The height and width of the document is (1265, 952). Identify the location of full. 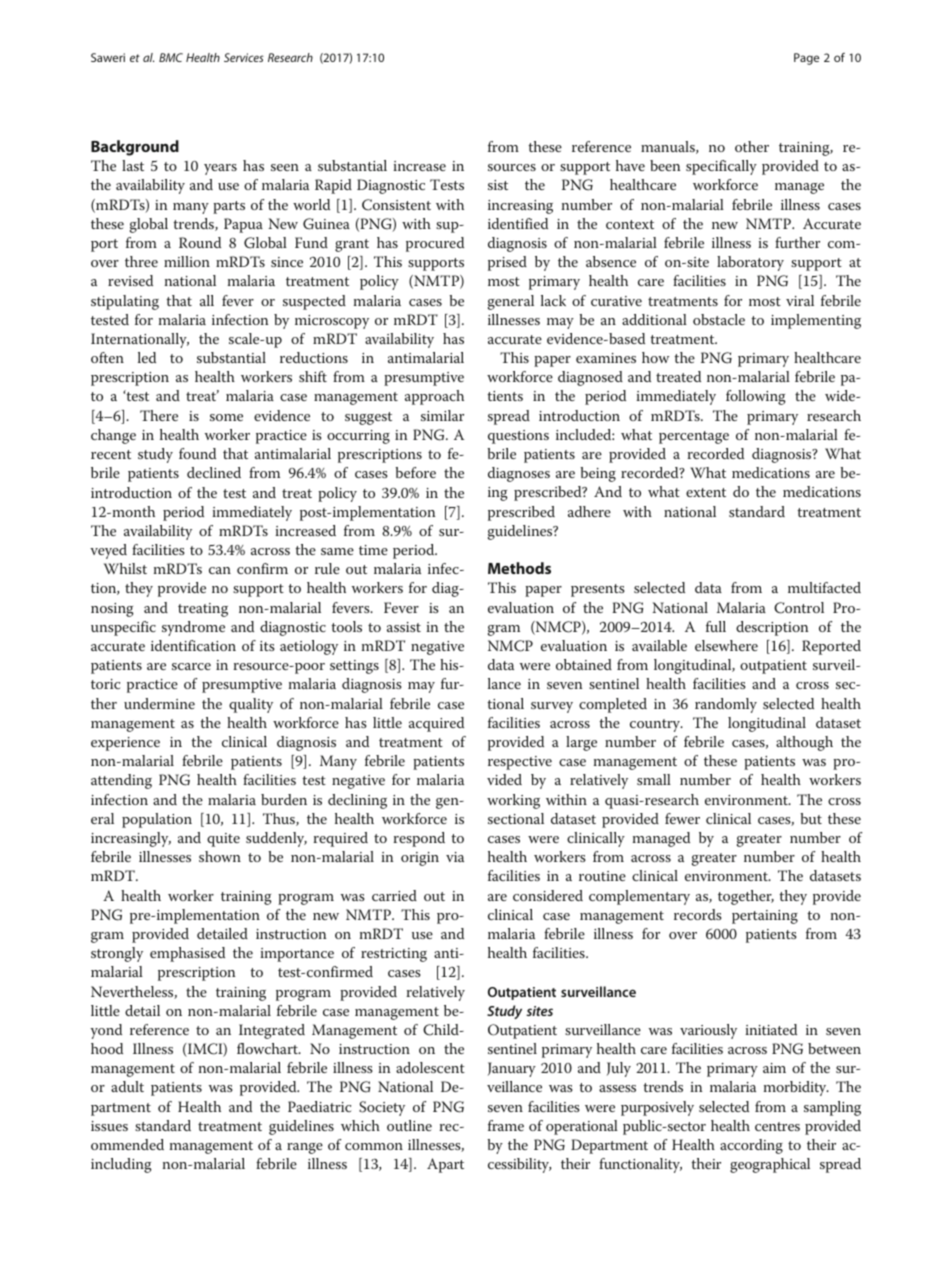
(716, 626).
